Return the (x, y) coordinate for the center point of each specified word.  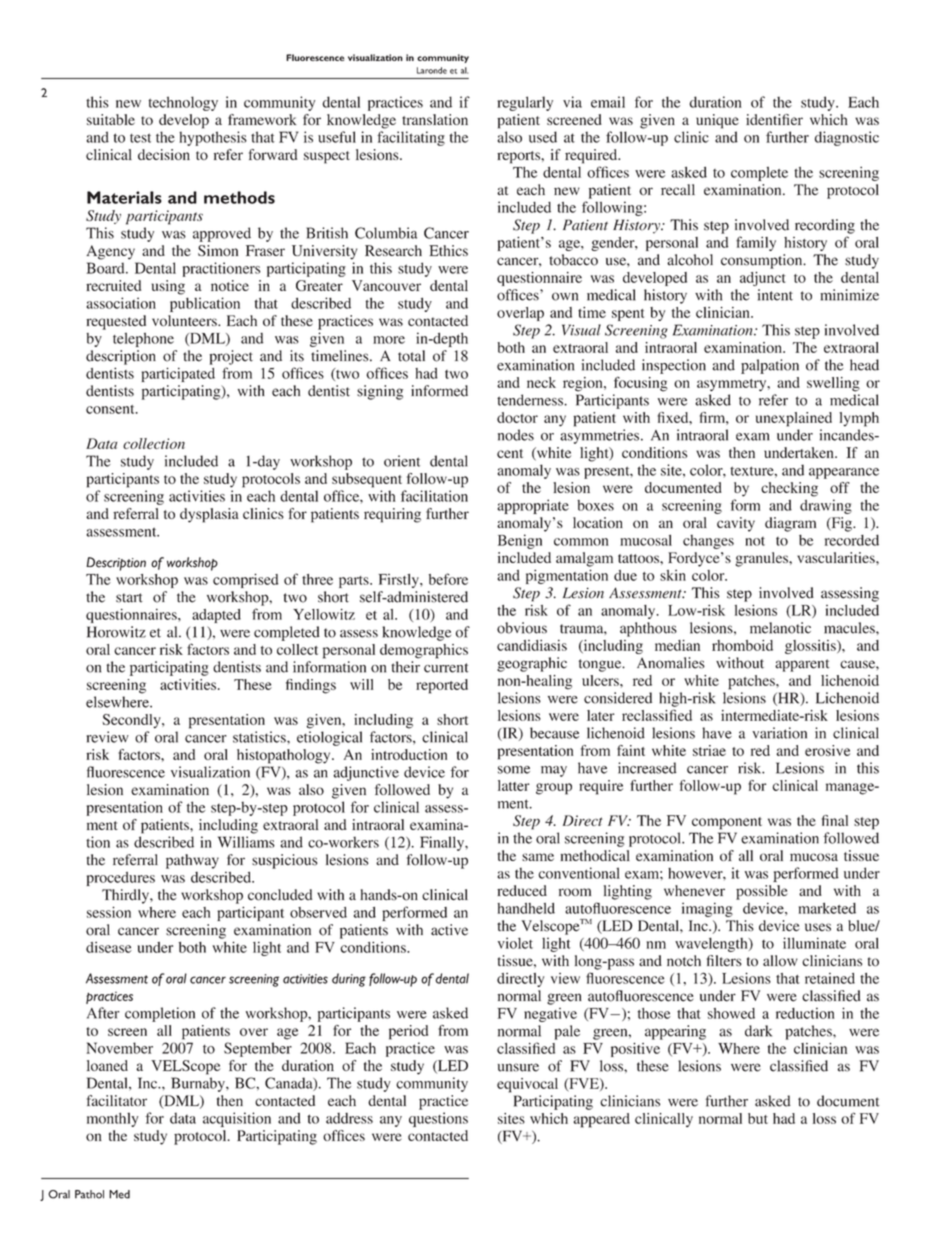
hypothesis (213, 138)
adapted (216, 616)
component (727, 823)
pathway (192, 861)
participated (178, 374)
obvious (522, 628)
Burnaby (199, 1084)
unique (717, 121)
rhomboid (742, 645)
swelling (833, 384)
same (538, 857)
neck (541, 382)
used (543, 137)
